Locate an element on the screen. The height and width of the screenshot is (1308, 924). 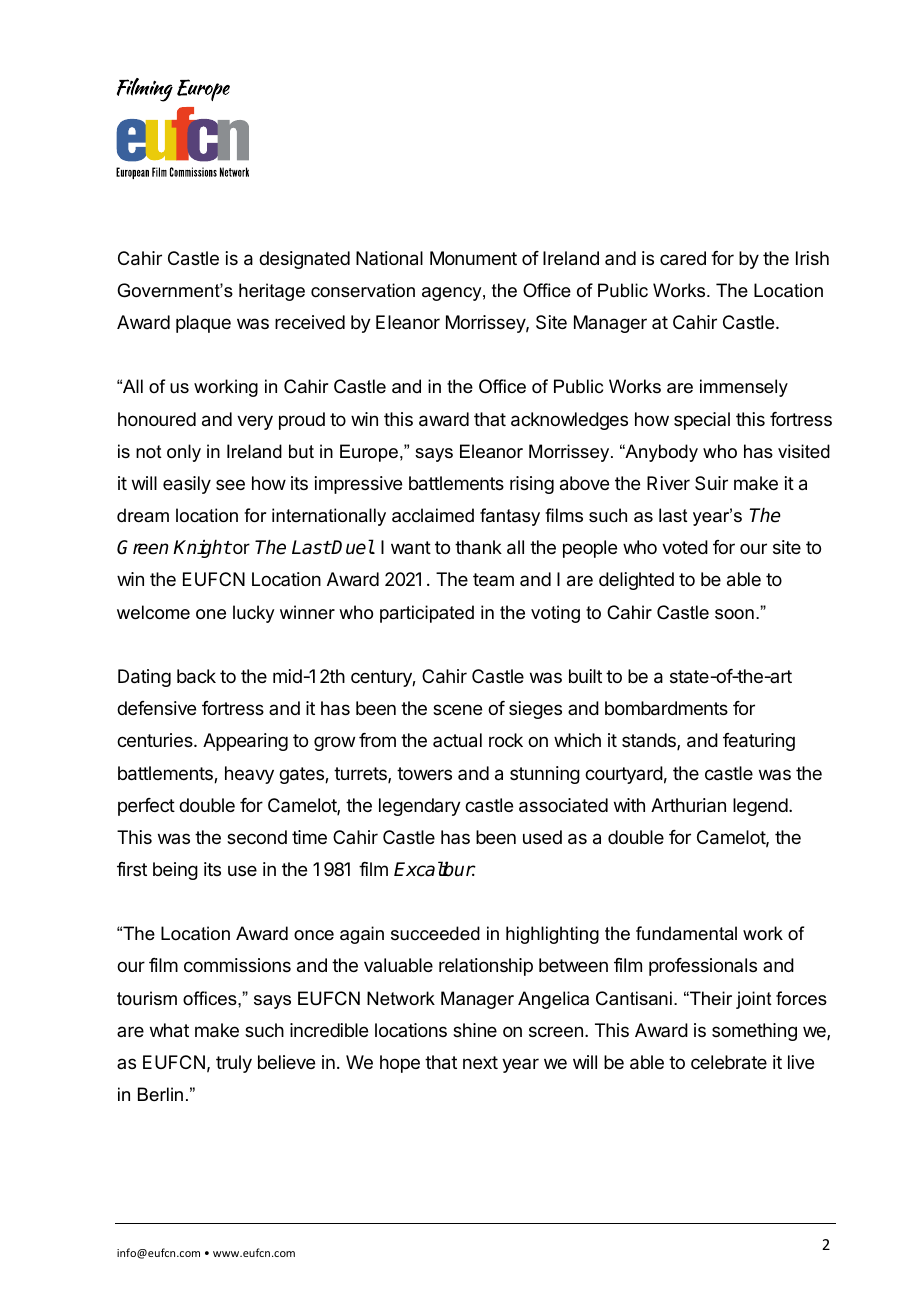
Monument is located at coordinates (473, 258).
